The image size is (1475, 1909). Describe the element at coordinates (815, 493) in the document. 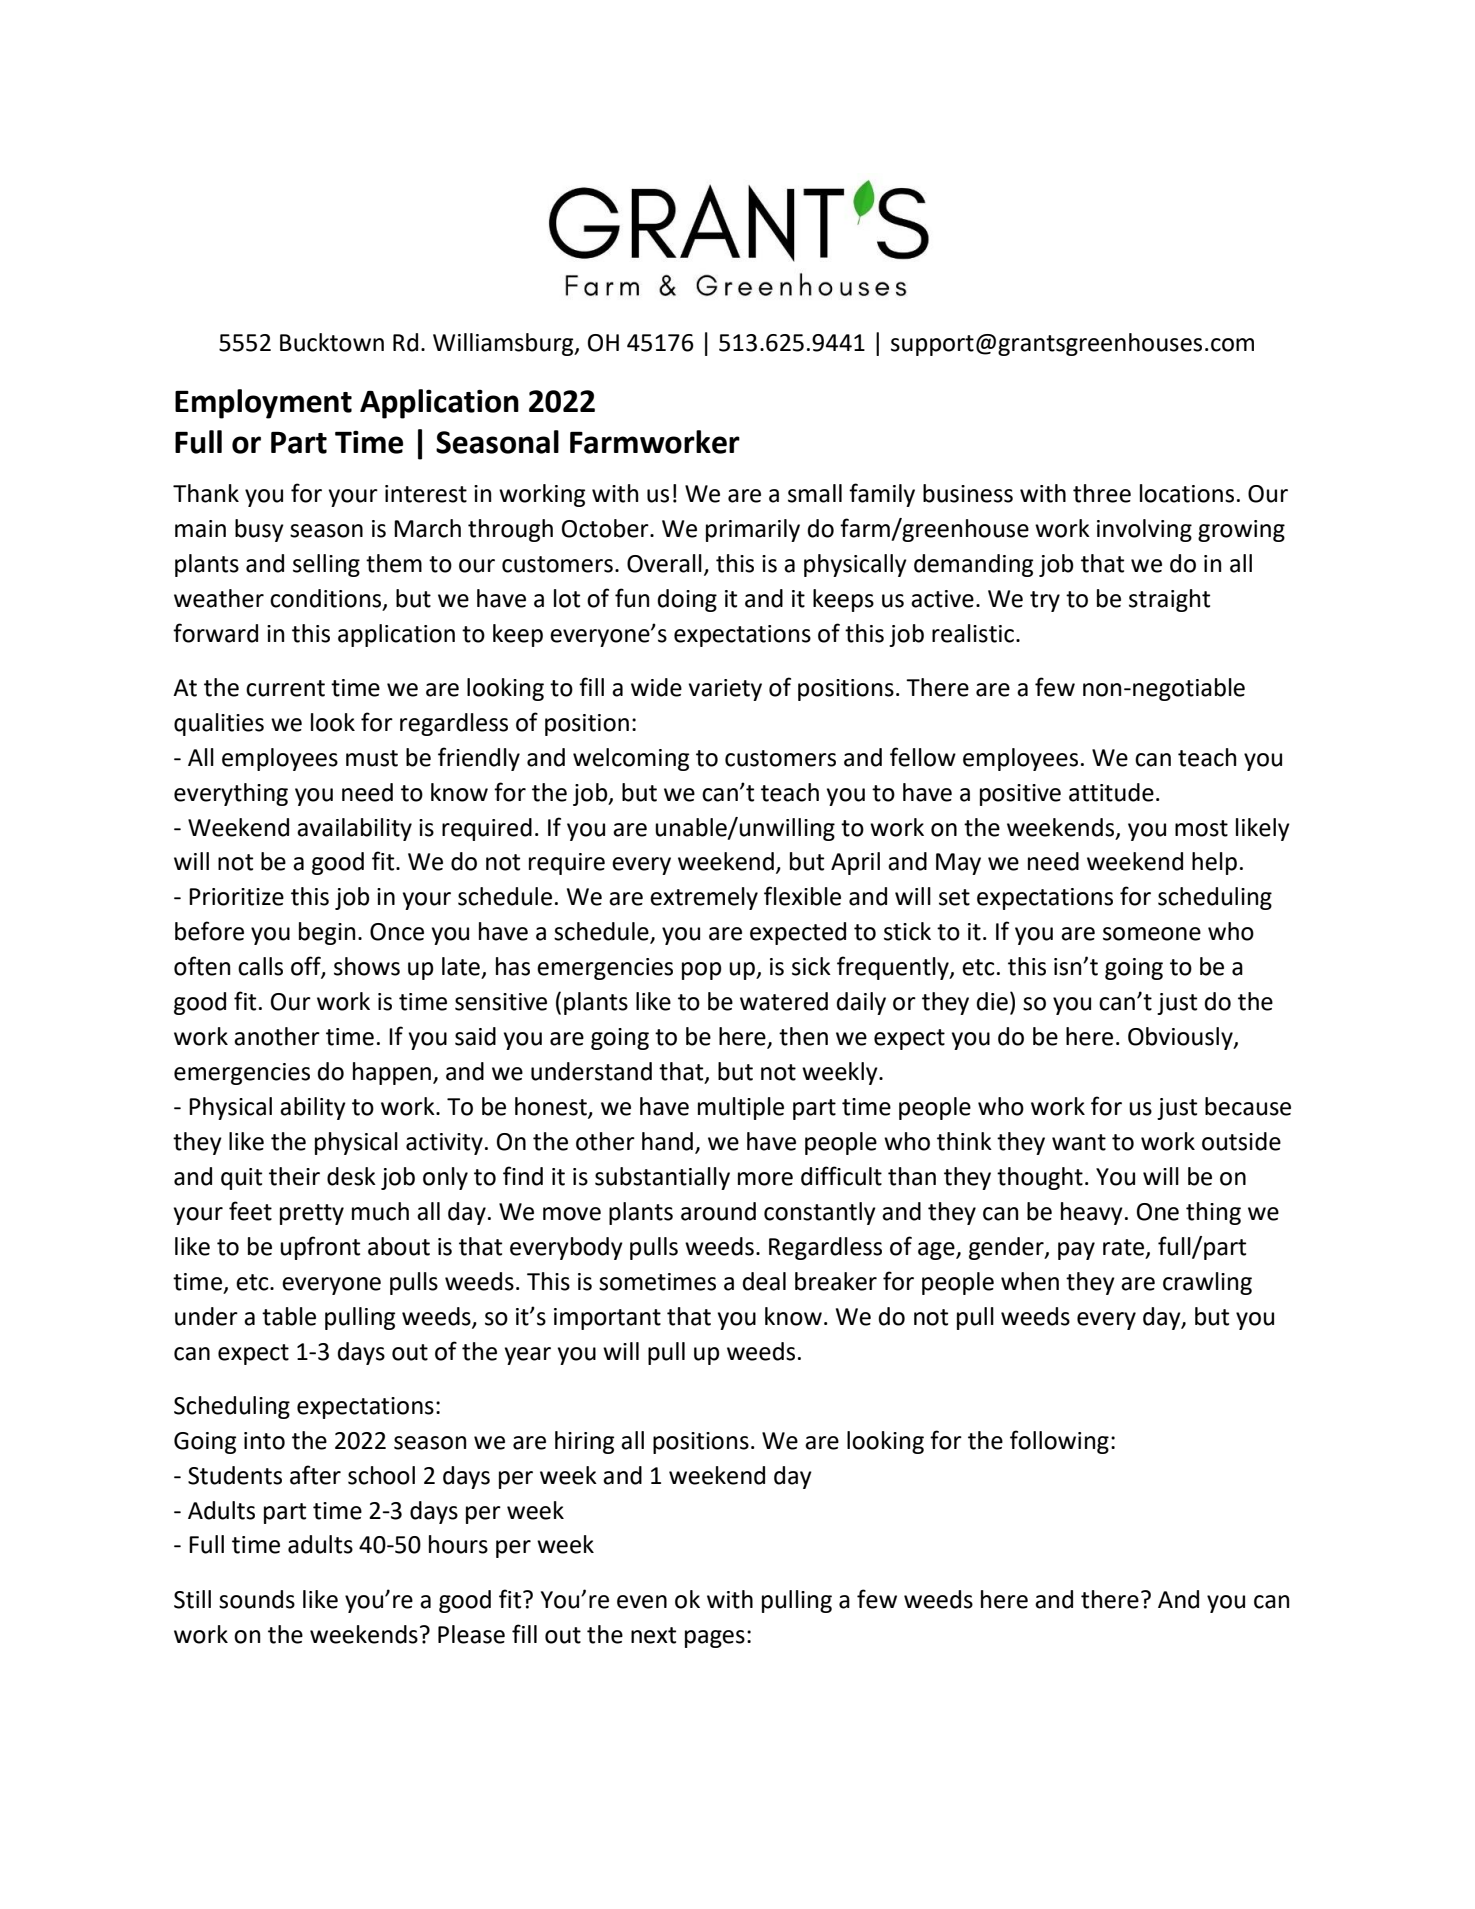

I see `small` at that location.
